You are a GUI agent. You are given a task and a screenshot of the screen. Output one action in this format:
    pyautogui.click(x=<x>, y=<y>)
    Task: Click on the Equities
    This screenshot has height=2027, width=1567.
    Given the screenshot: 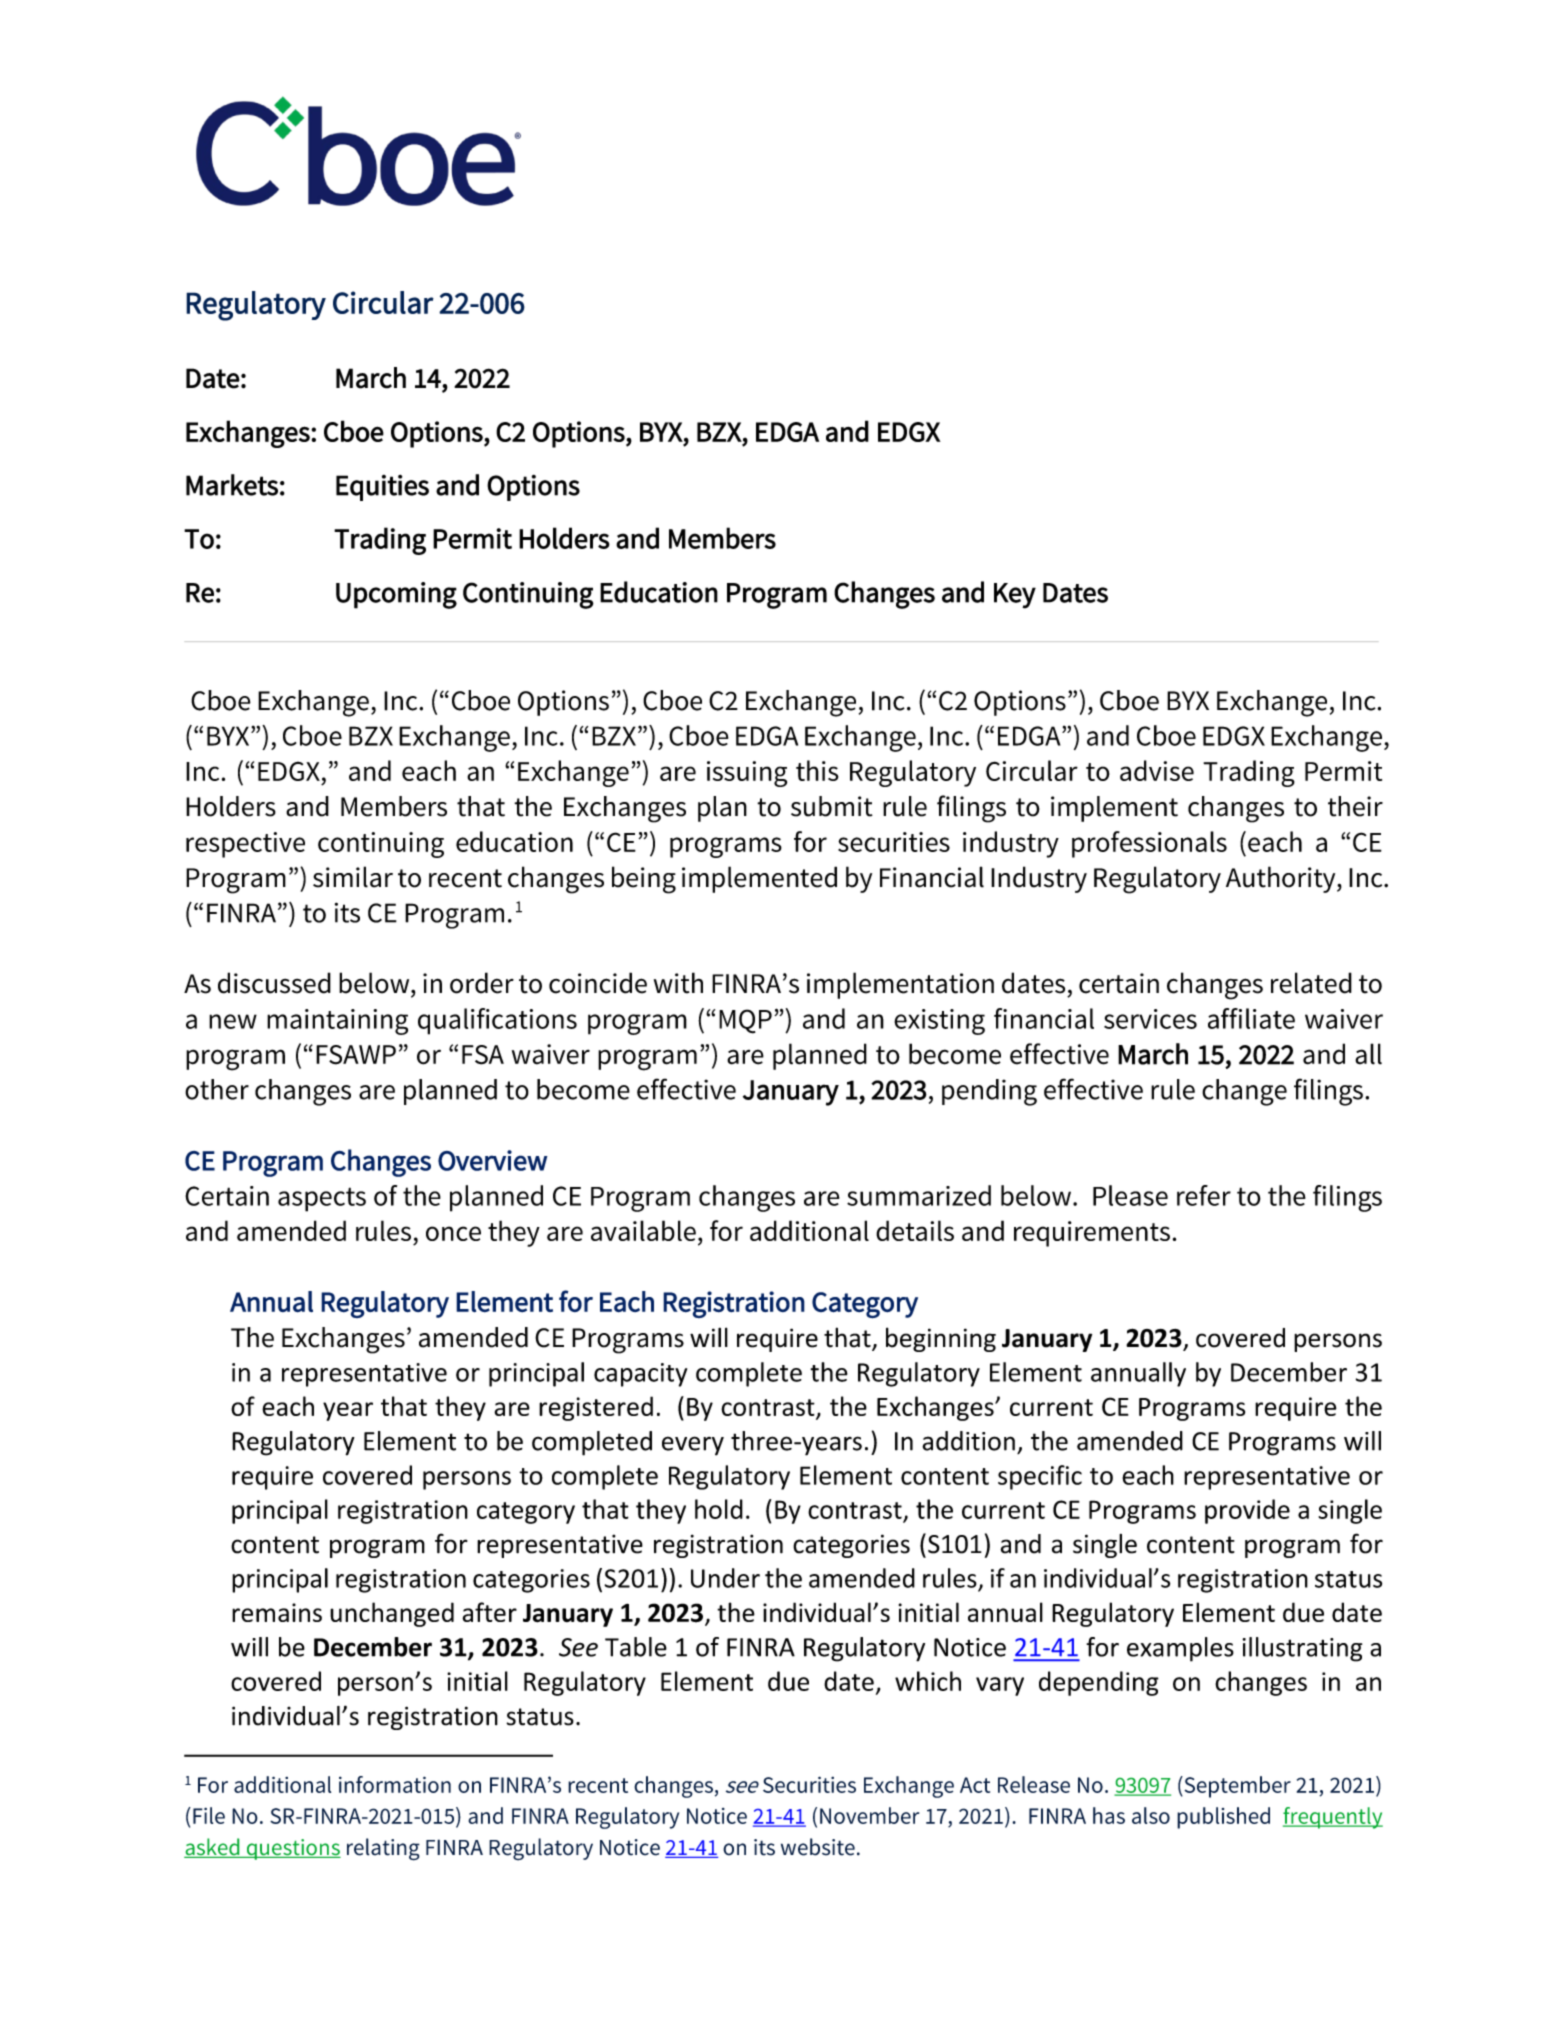 What is the action you would take?
    pyautogui.click(x=382, y=488)
